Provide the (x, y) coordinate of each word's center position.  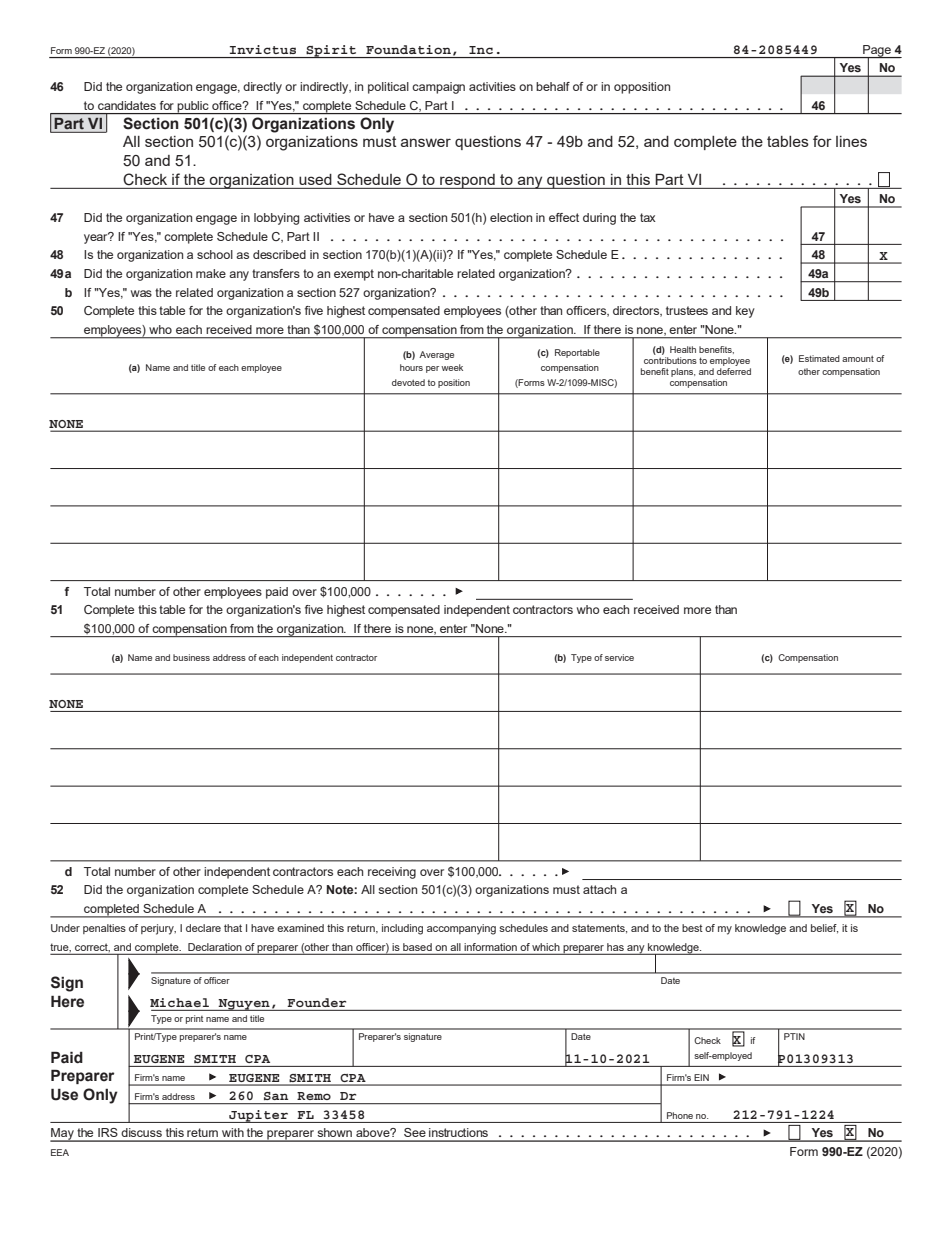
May (63, 1135)
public (193, 107)
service (619, 657)
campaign (438, 88)
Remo (314, 1096)
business (191, 657)
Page (877, 52)
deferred (734, 371)
